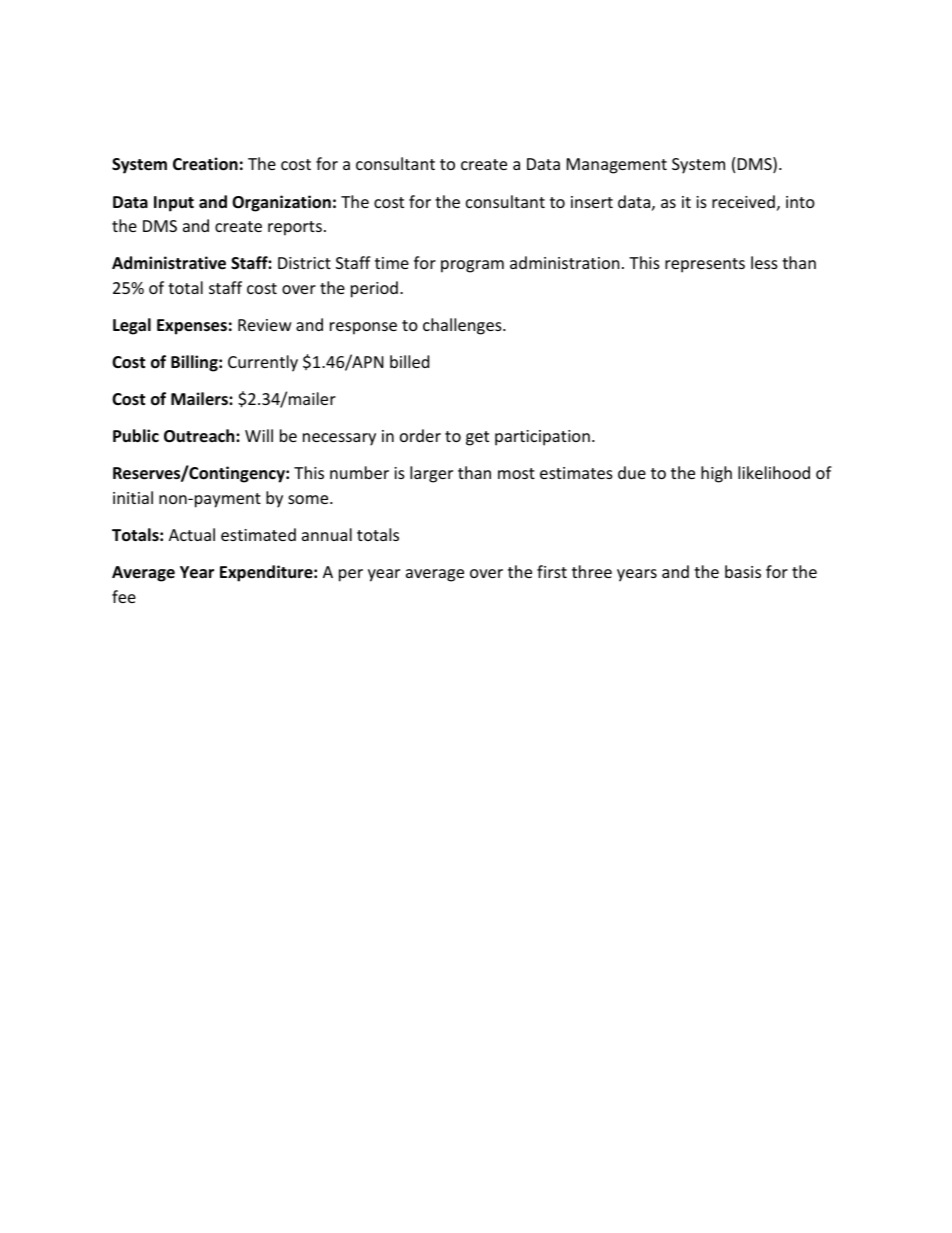 The image size is (952, 1233). Describe the element at coordinates (705, 265) in the page. I see `represents` at that location.
